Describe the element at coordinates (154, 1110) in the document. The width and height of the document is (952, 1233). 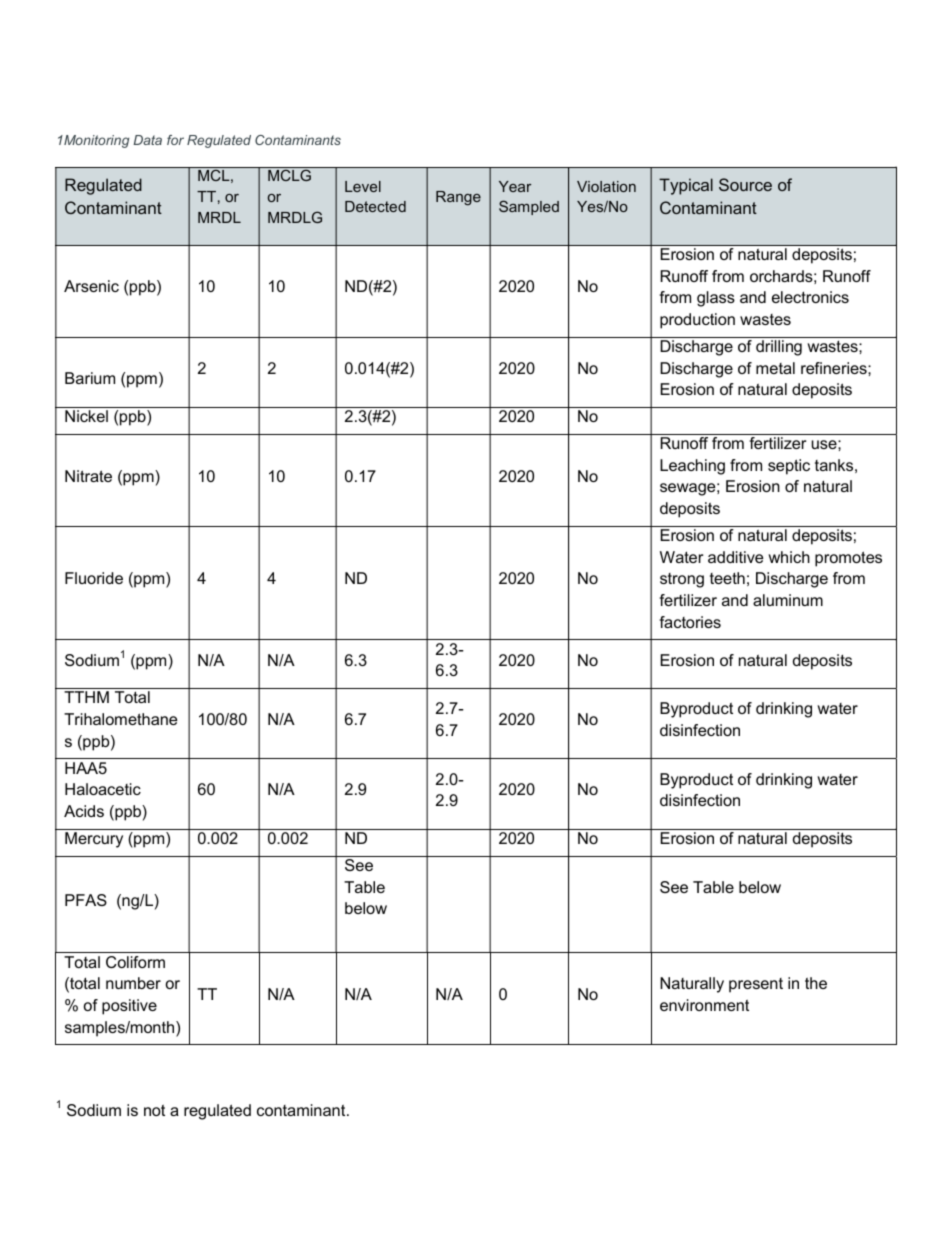
I see `not` at that location.
